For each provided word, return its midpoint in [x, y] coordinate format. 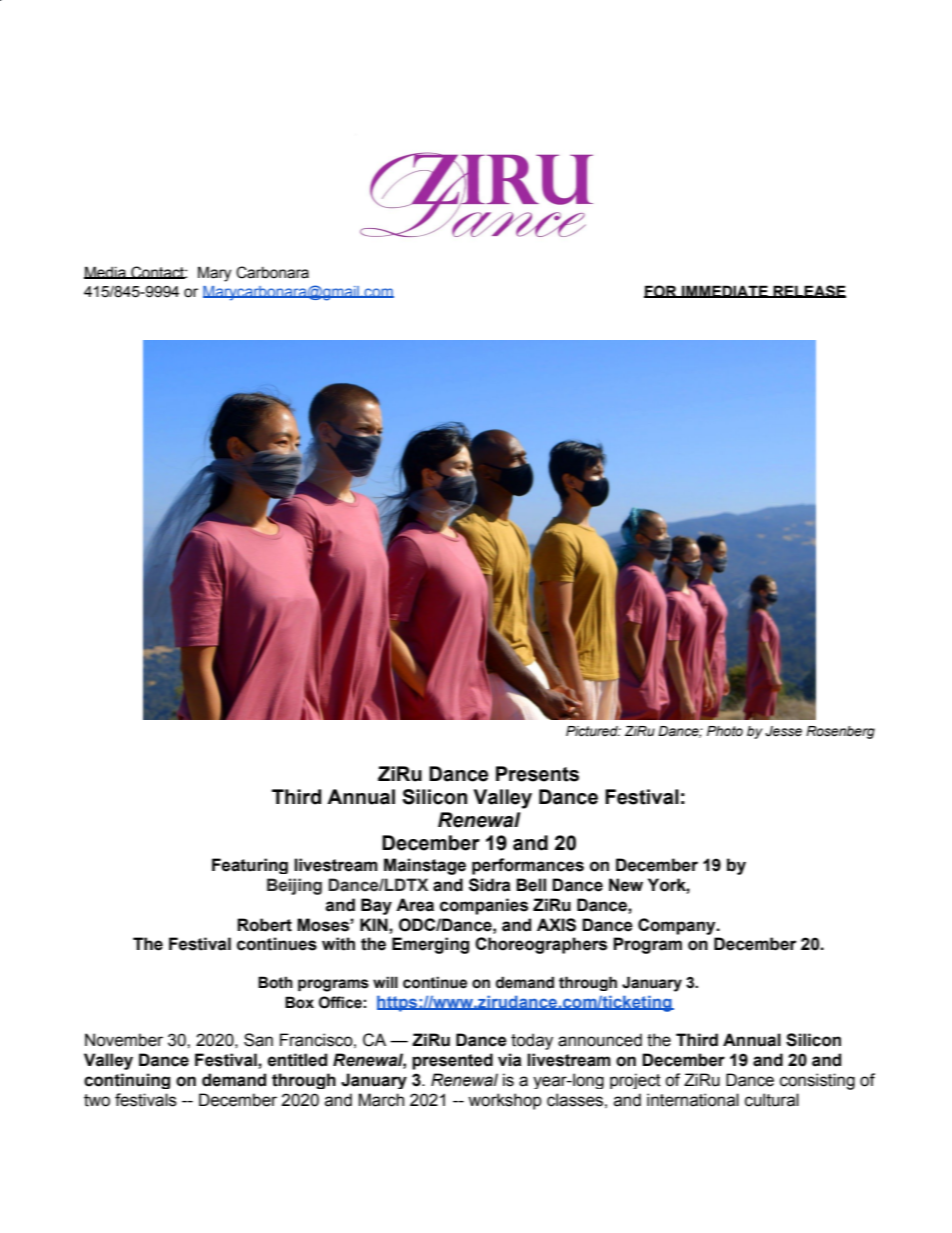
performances [528, 866]
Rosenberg [840, 732]
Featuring [250, 866]
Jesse [783, 731]
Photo [725, 731]
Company [678, 926]
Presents [537, 774]
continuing [127, 1081]
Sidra [490, 885]
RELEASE [808, 291]
